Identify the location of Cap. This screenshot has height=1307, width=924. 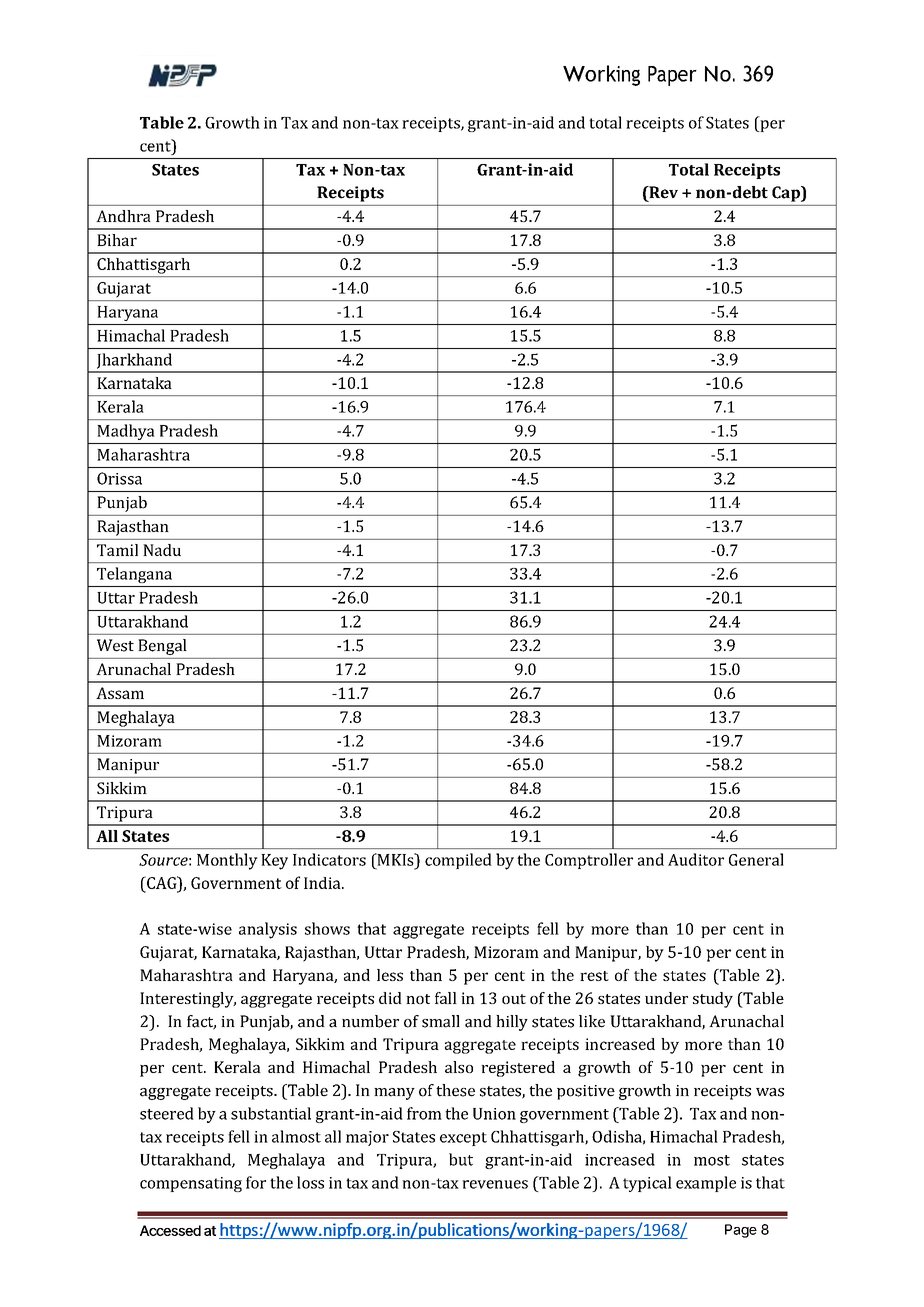
(787, 194).
